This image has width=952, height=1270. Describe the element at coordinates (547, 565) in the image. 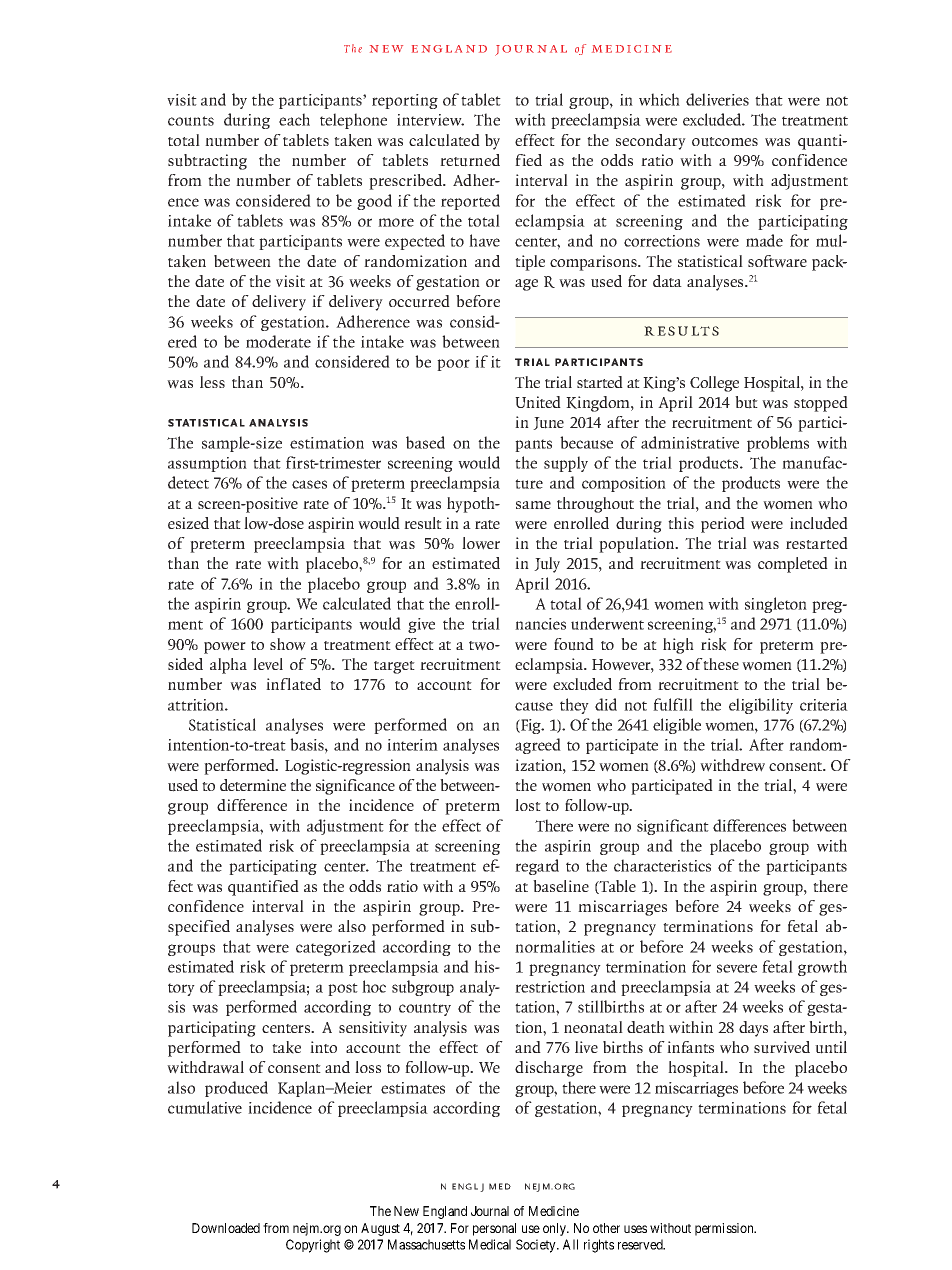

I see `July` at that location.
